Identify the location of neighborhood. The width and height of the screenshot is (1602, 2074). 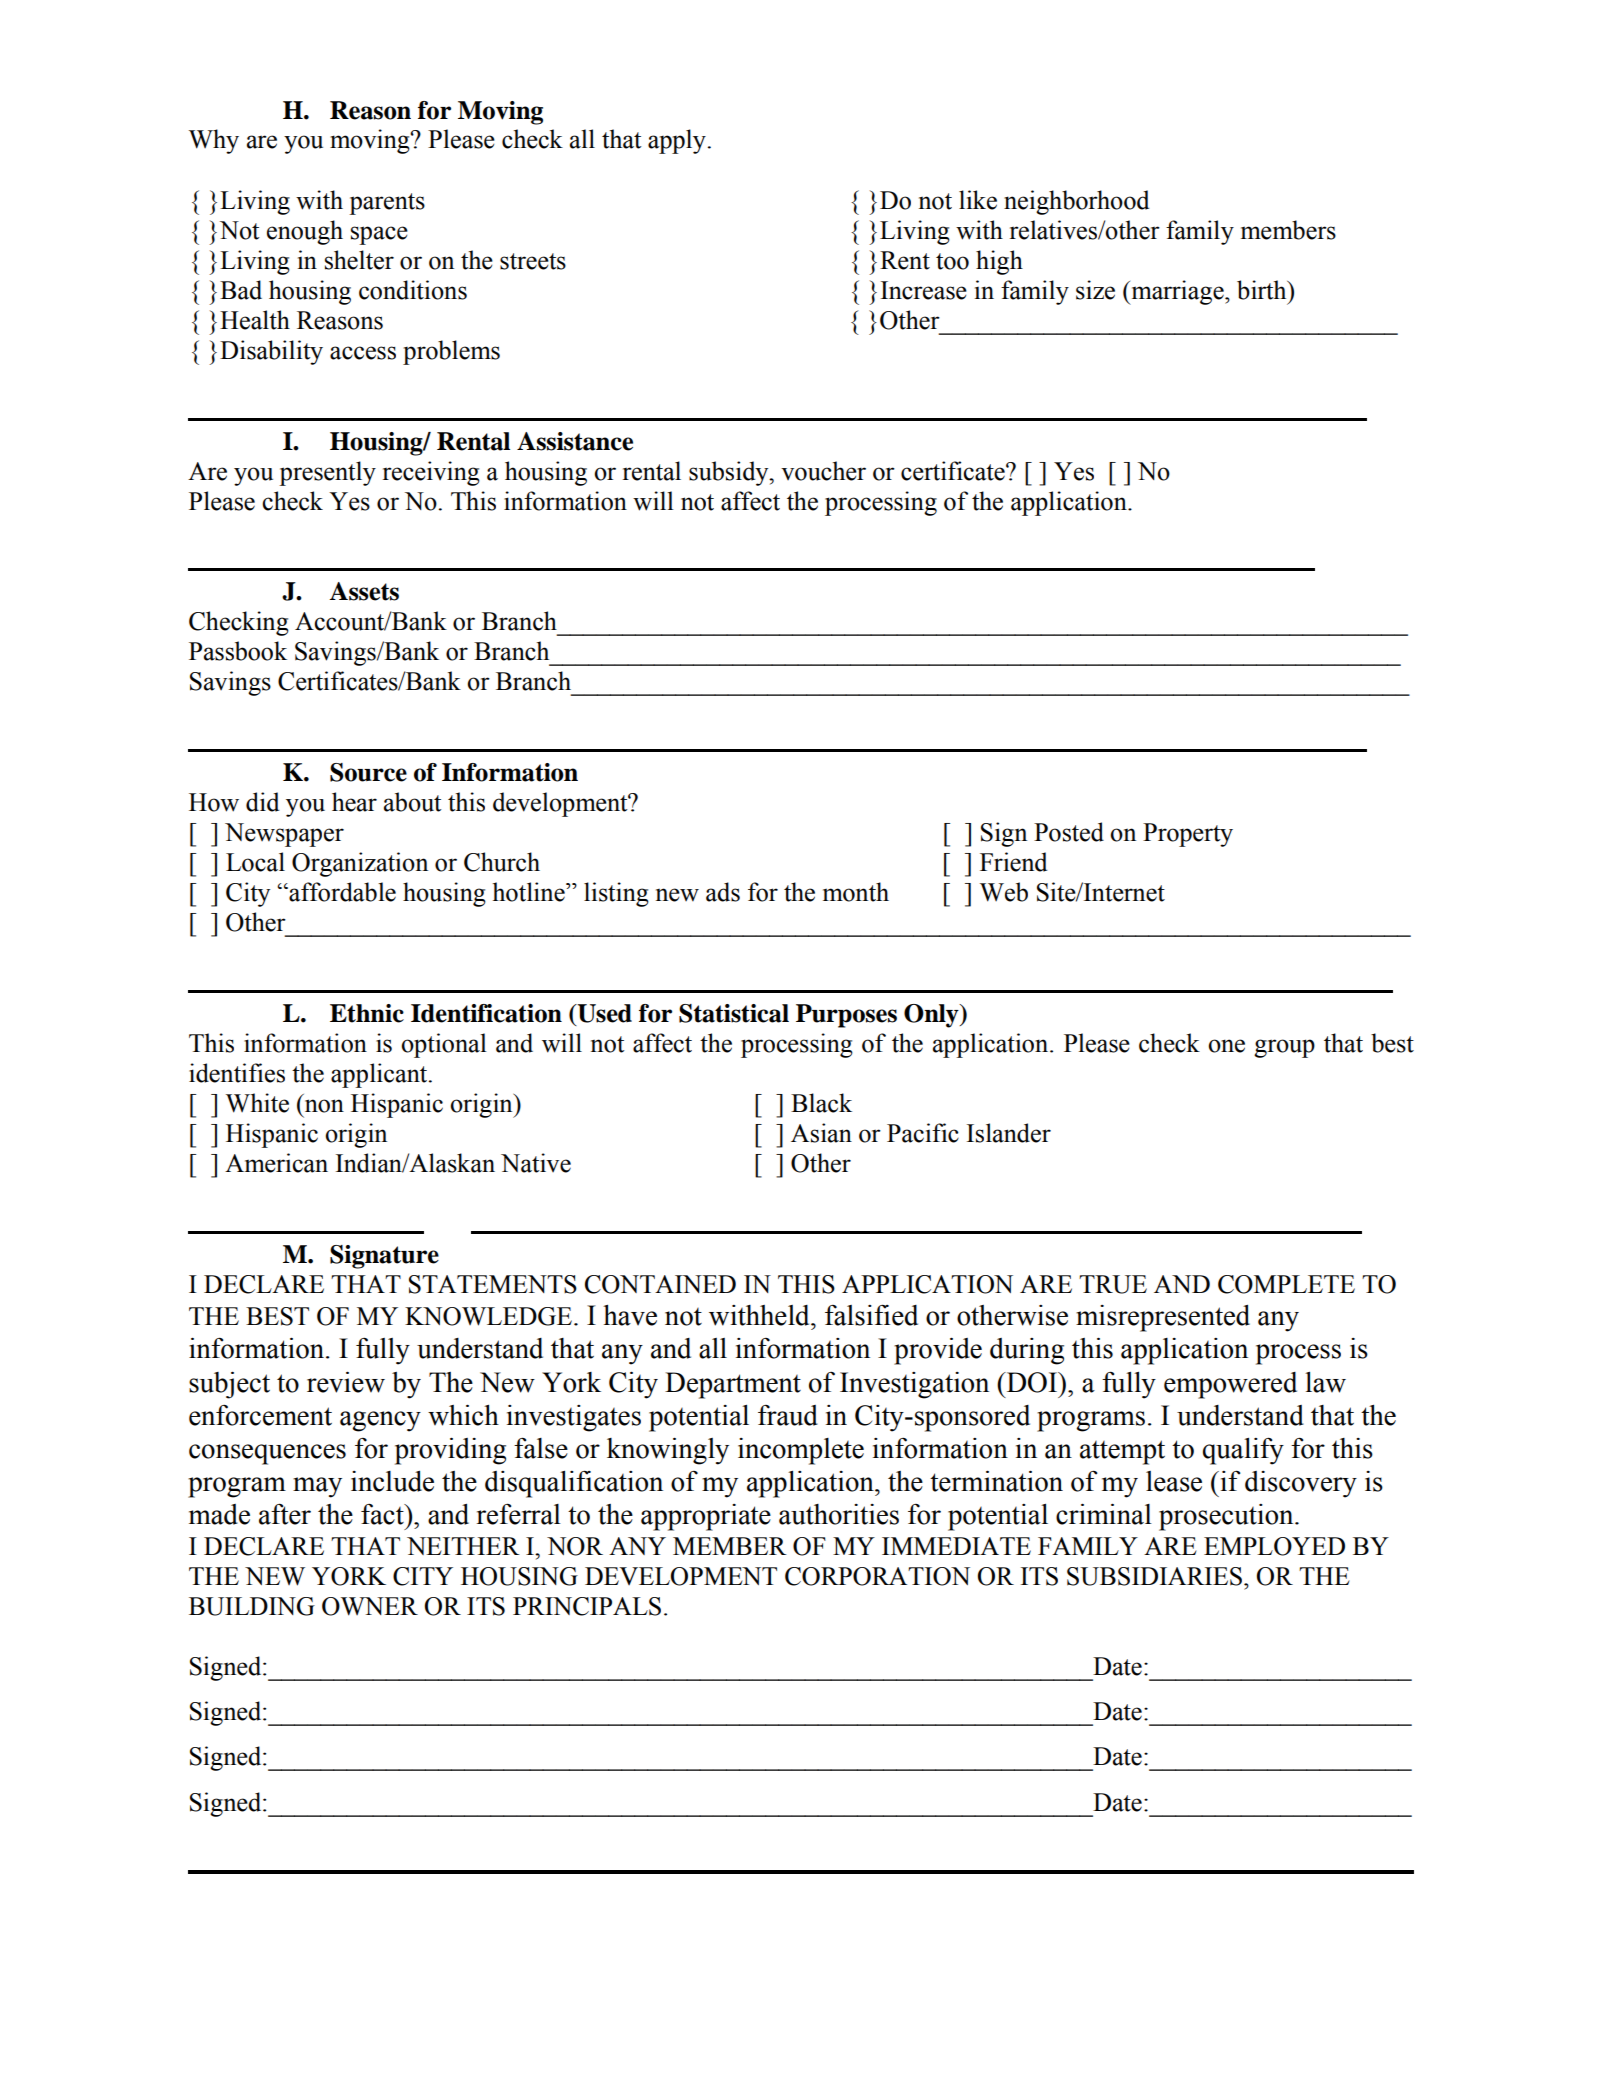
(1076, 202).
